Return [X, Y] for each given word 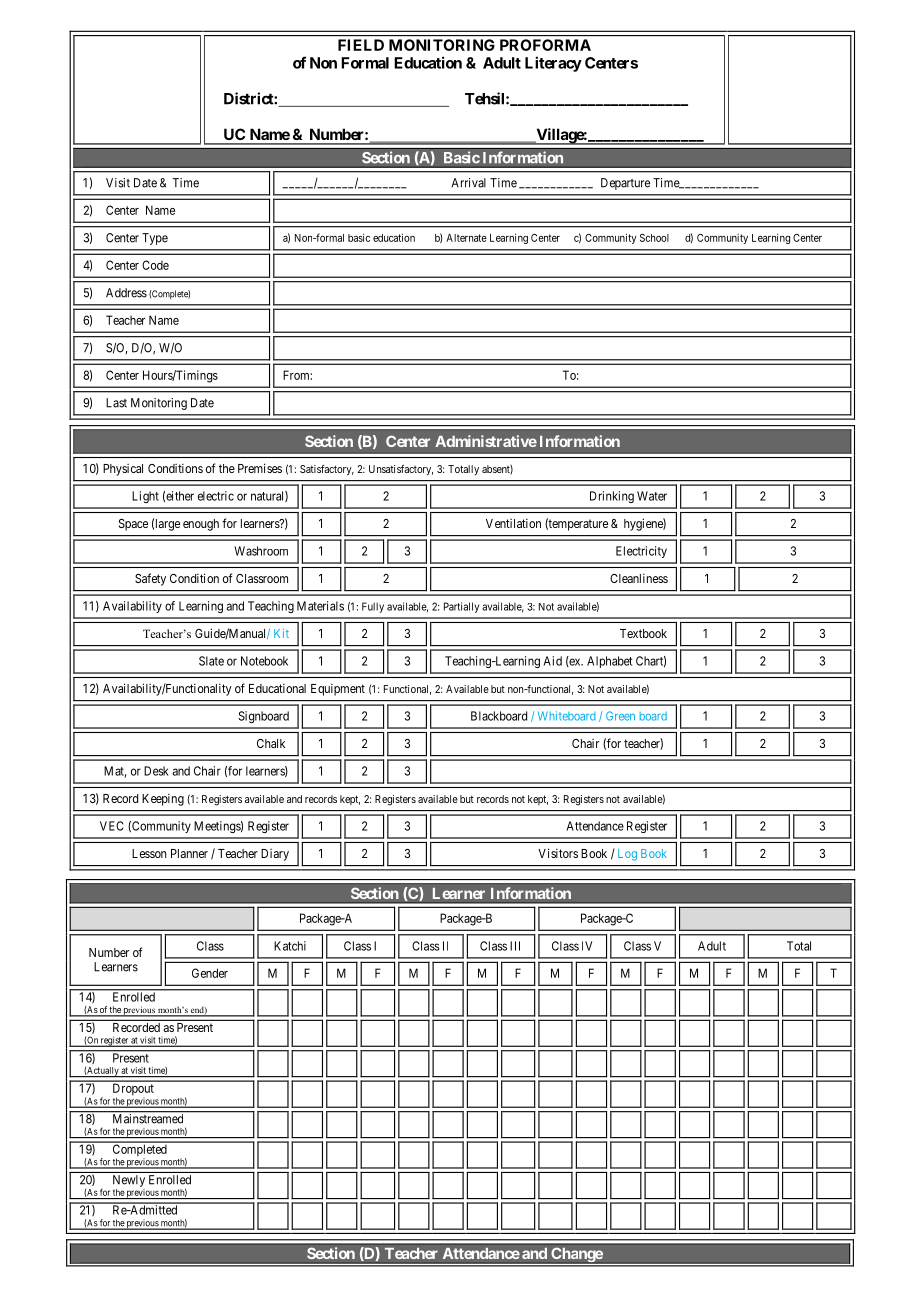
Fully [373, 607]
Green [620, 716]
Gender [210, 973]
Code [155, 265]
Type [155, 239]
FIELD [361, 45]
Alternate [466, 238]
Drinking [612, 497]
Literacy [553, 64]
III [515, 946]
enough [201, 525]
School [654, 238]
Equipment [338, 690]
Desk [156, 771]
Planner [189, 853]
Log [627, 855]
